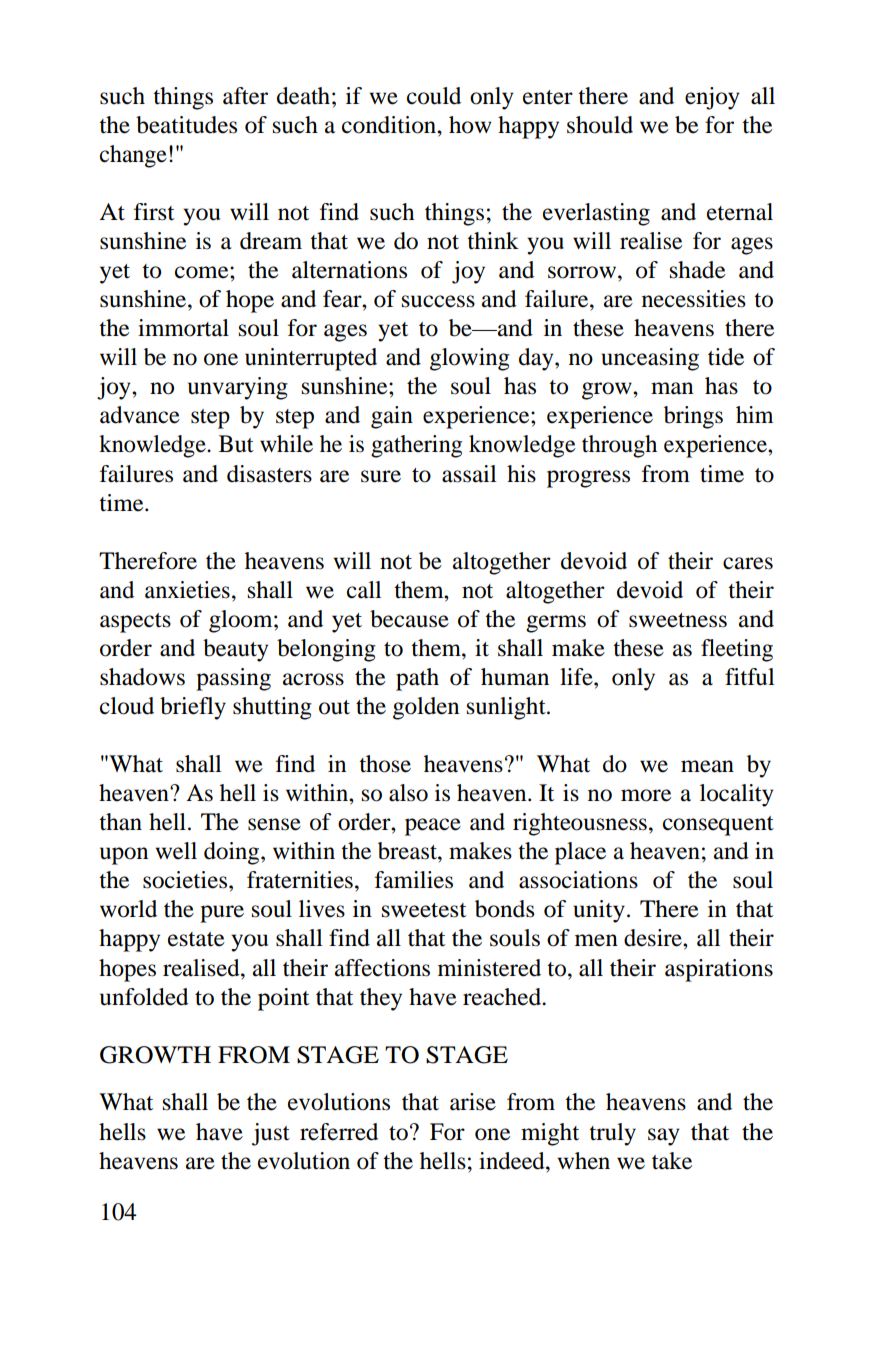 The width and height of the screenshot is (896, 1345). What do you see at coordinates (473, 1102) in the screenshot?
I see `arise` at bounding box center [473, 1102].
